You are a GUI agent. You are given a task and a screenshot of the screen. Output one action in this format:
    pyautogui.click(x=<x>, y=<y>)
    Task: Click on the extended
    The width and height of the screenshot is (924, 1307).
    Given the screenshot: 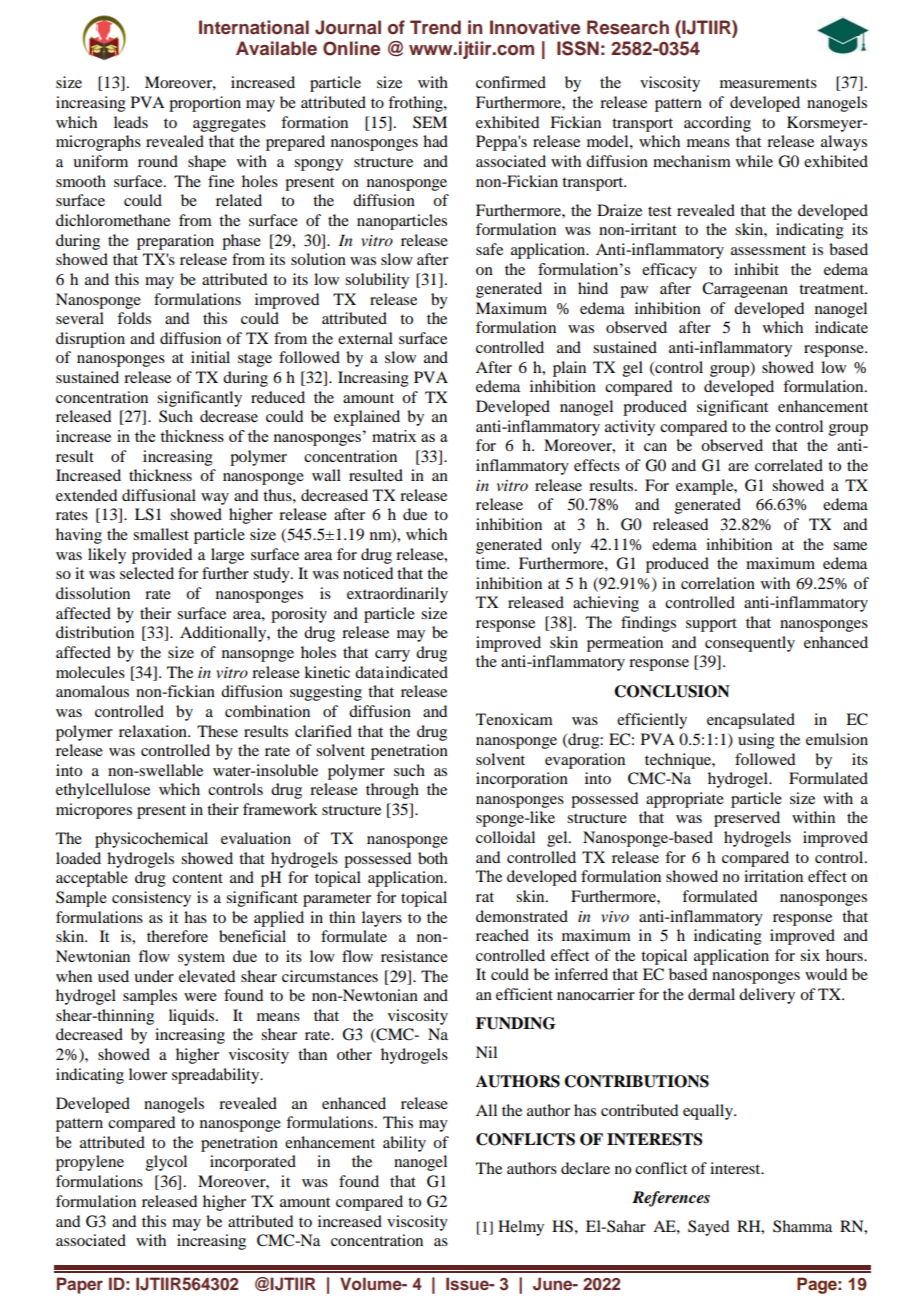 What is the action you would take?
    pyautogui.click(x=86, y=495)
